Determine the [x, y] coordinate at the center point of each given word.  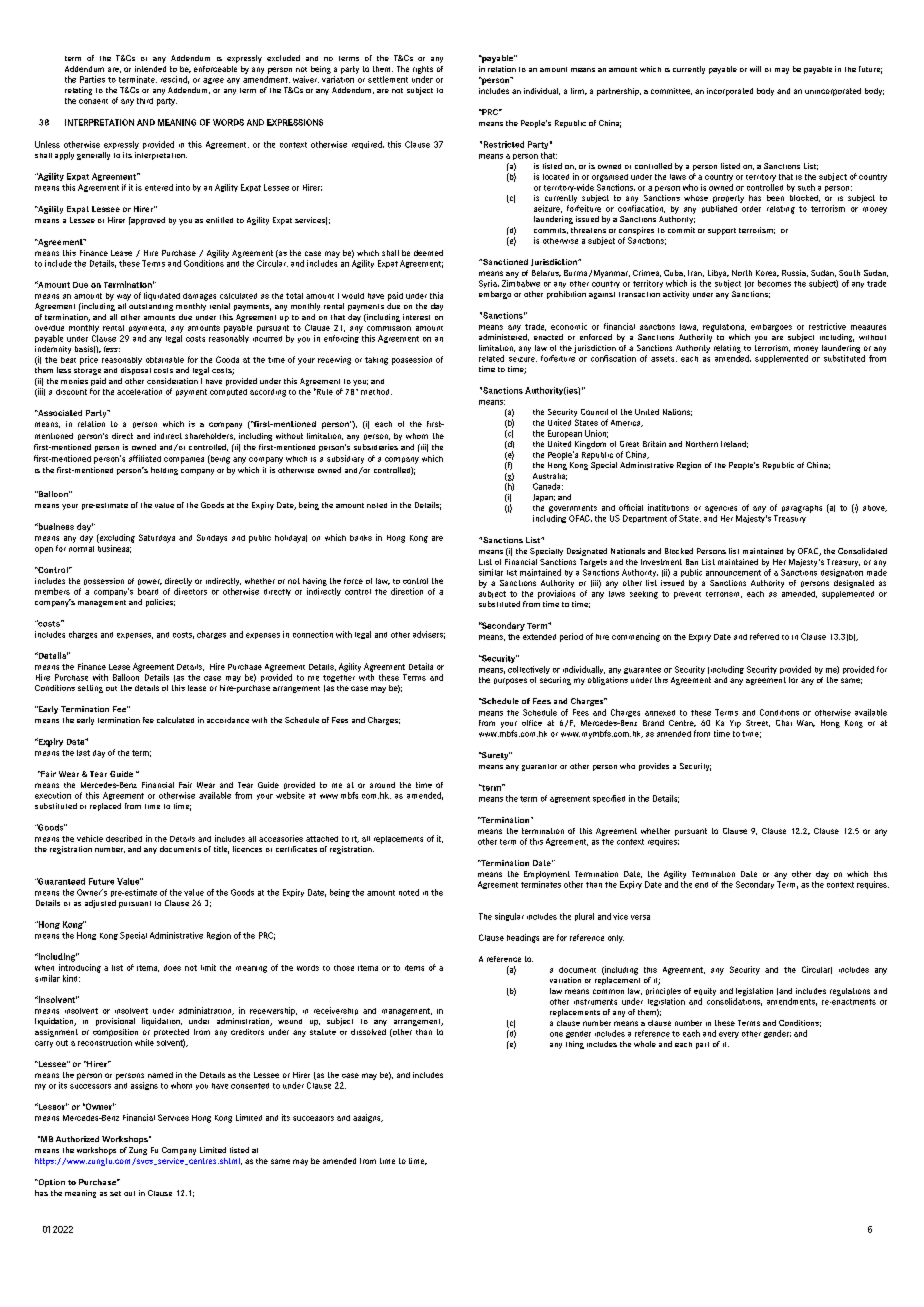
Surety [494, 756]
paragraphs [802, 509]
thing [575, 1045]
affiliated [145, 458]
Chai [784, 723]
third [145, 101]
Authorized [77, 1139]
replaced [105, 807]
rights [423, 70]
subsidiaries [376, 447]
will [755, 69]
